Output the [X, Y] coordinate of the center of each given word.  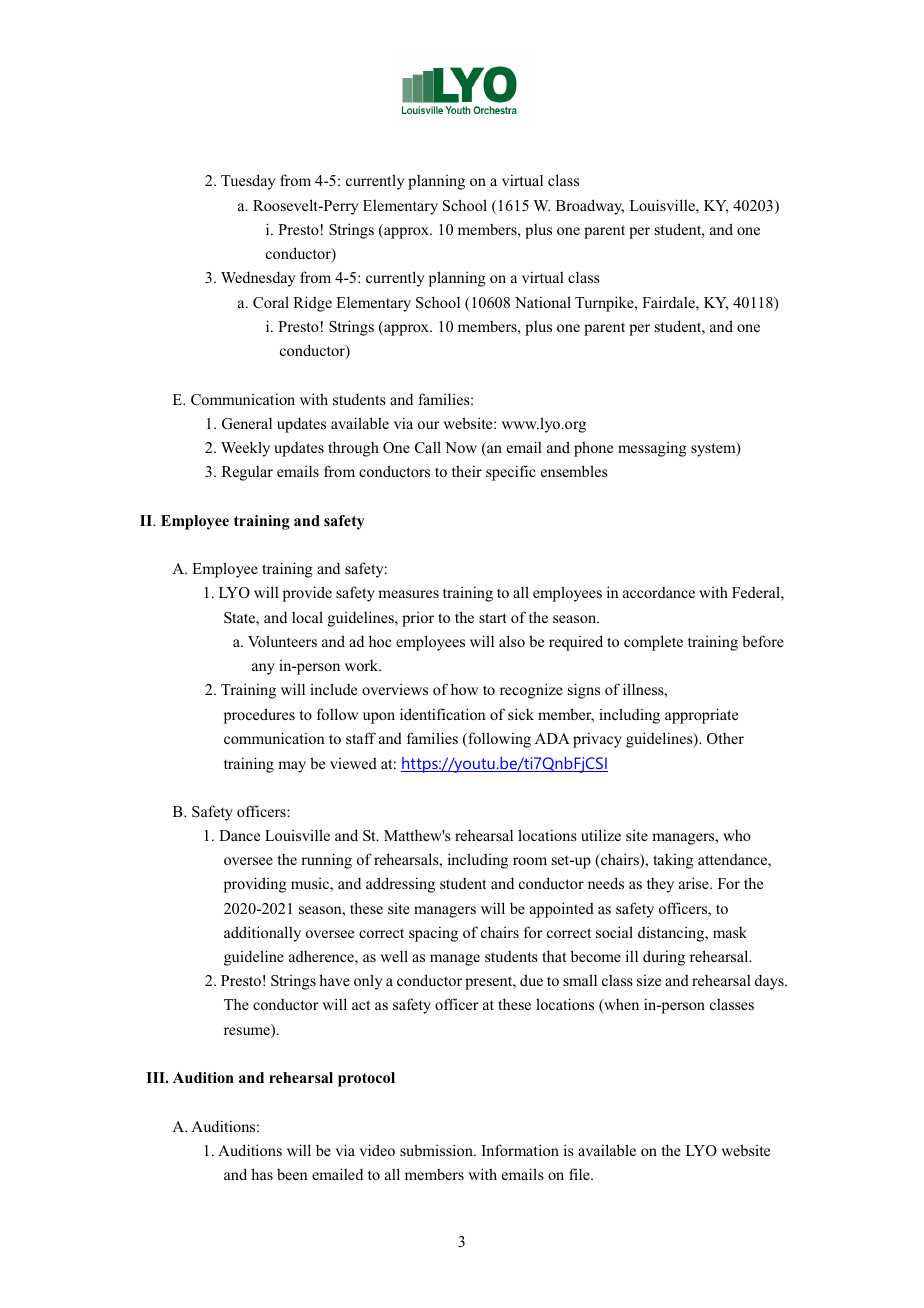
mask [730, 932]
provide [307, 594]
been [292, 1174]
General [247, 423]
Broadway [590, 207]
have [334, 980]
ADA [552, 738]
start [493, 618]
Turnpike [605, 304]
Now [461, 447]
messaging [652, 449]
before [763, 641]
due [531, 980]
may [292, 767]
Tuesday [248, 182]
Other [725, 738]
